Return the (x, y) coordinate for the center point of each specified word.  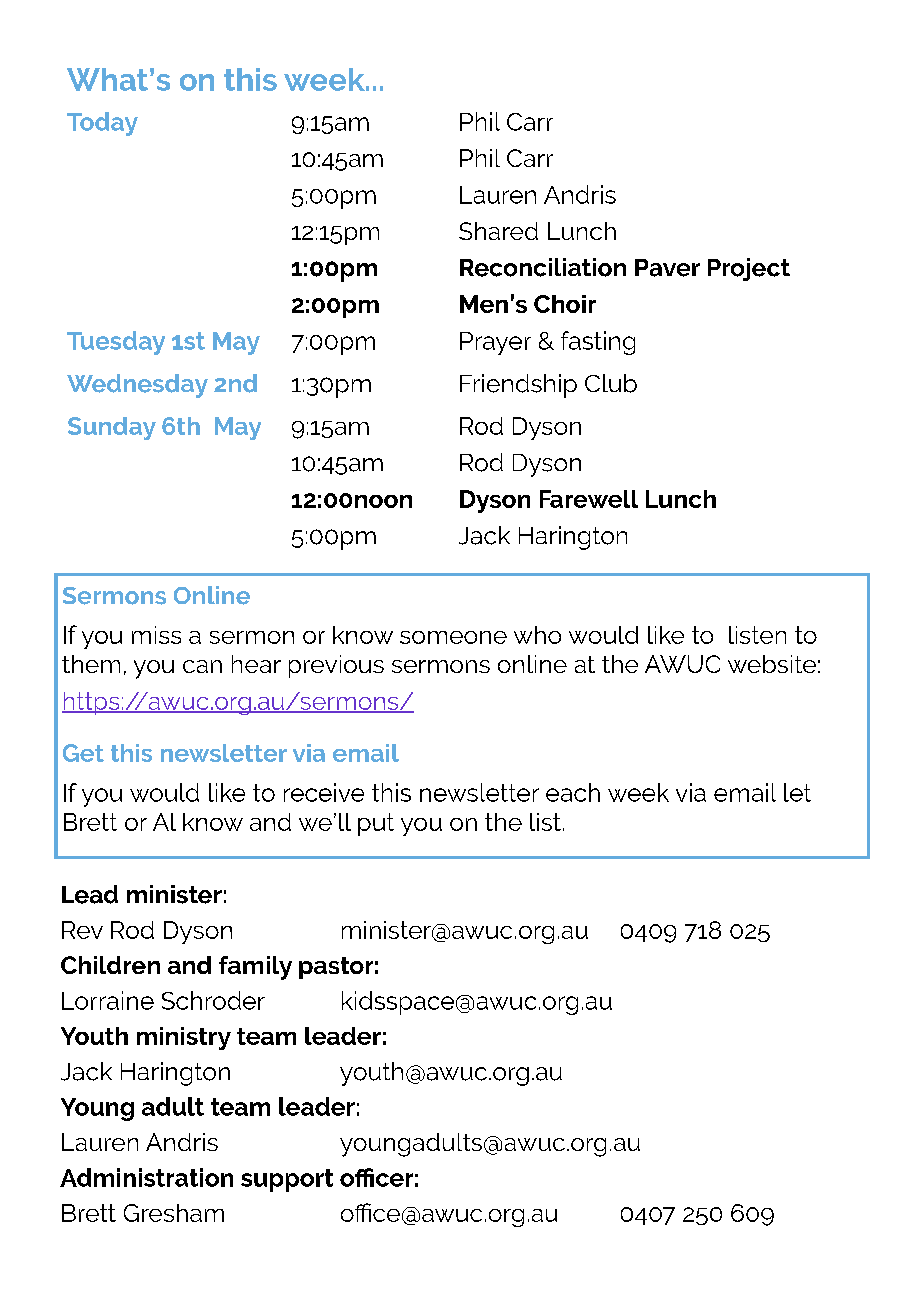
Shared (498, 231)
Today (102, 124)
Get (83, 753)
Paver (667, 268)
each (573, 792)
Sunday (112, 428)
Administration (146, 1177)
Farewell (589, 499)
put (376, 824)
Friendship (518, 386)
